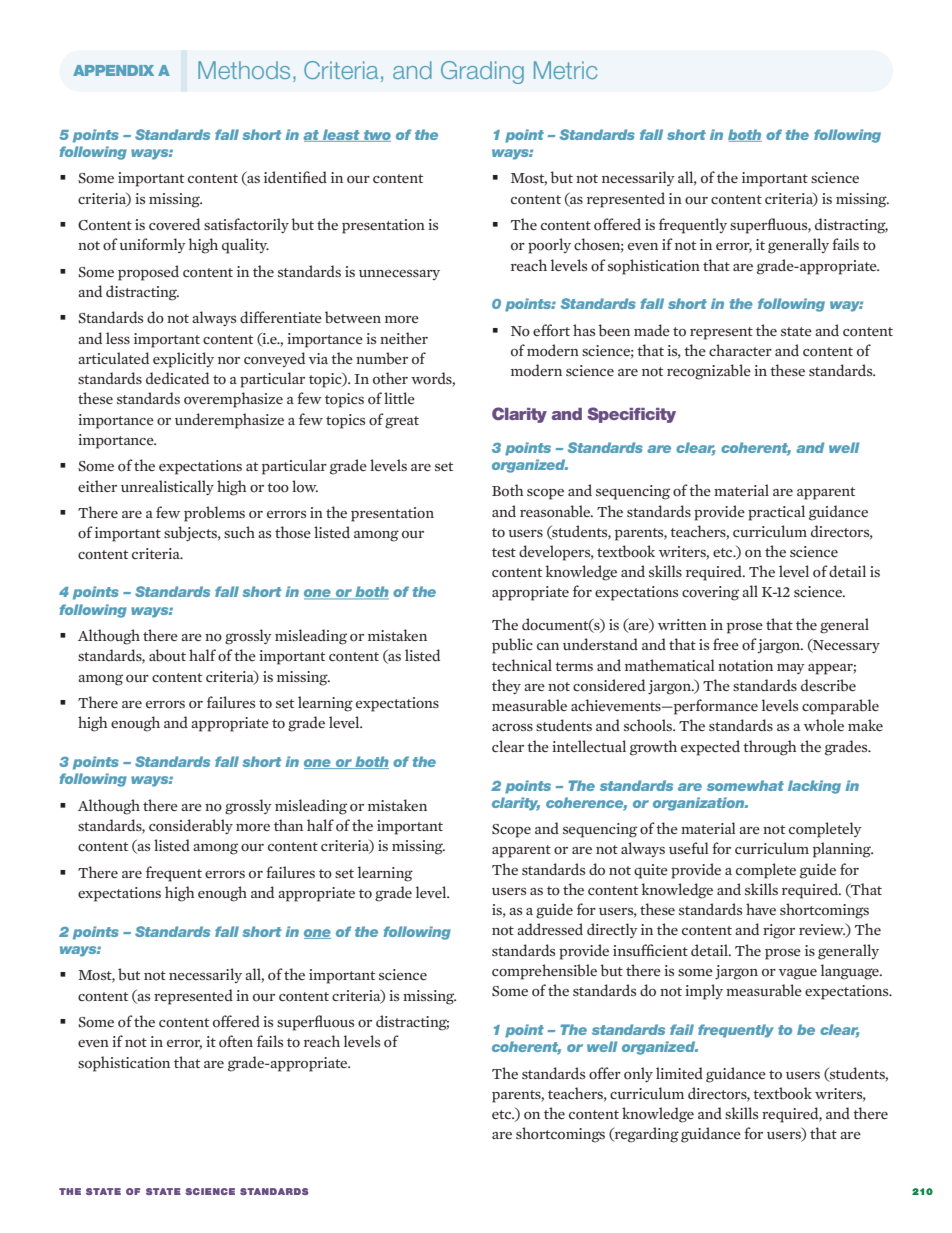 This document has height=1233, width=952. What do you see at coordinates (565, 70) in the document?
I see `Metric` at bounding box center [565, 70].
